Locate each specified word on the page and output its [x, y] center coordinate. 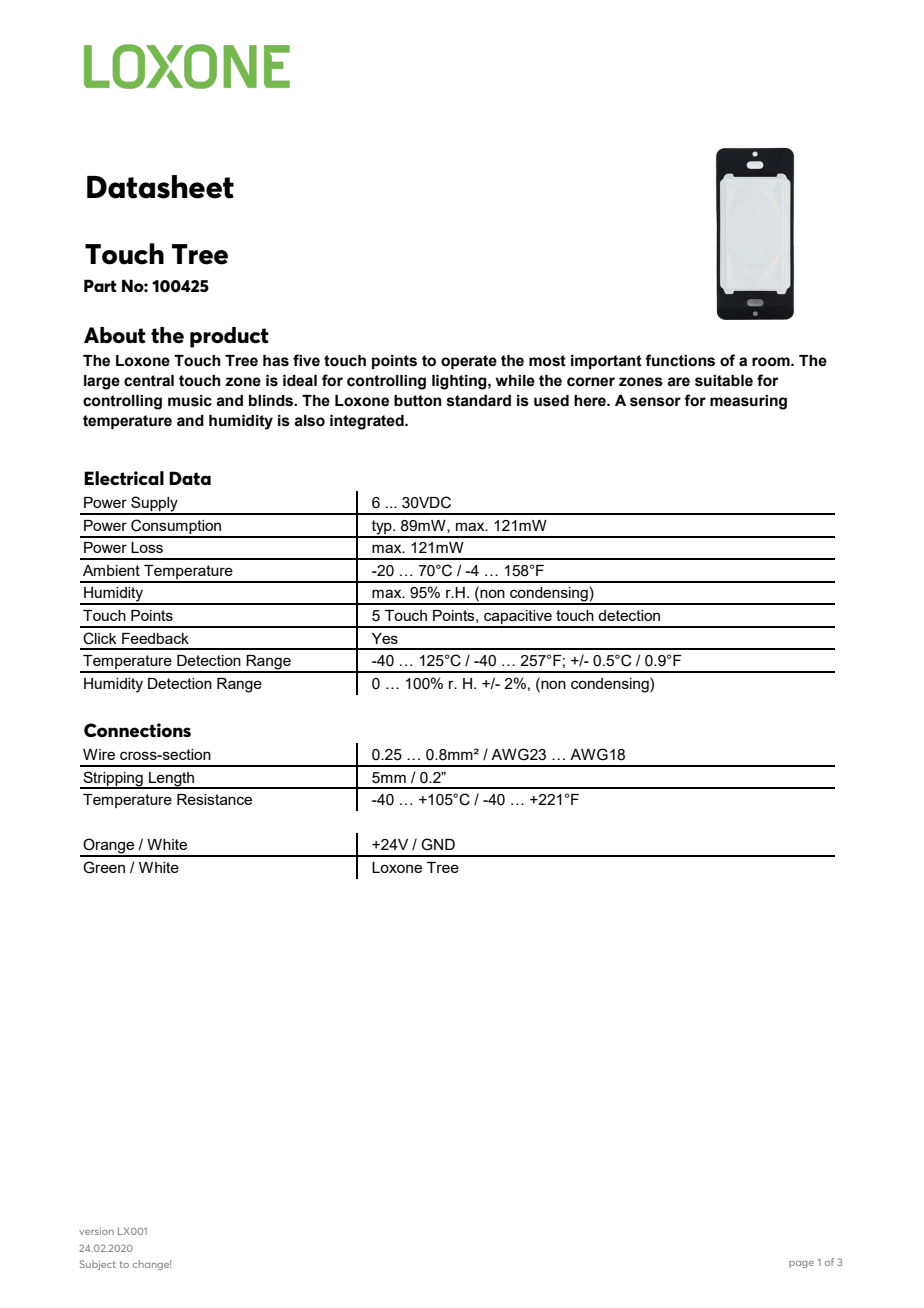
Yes [385, 638]
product [229, 337]
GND [438, 844]
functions [680, 360]
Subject [98, 1265]
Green [104, 867]
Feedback [155, 638]
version [96, 1231]
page [801, 1264]
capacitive [518, 618]
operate [469, 362]
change [152, 1265]
